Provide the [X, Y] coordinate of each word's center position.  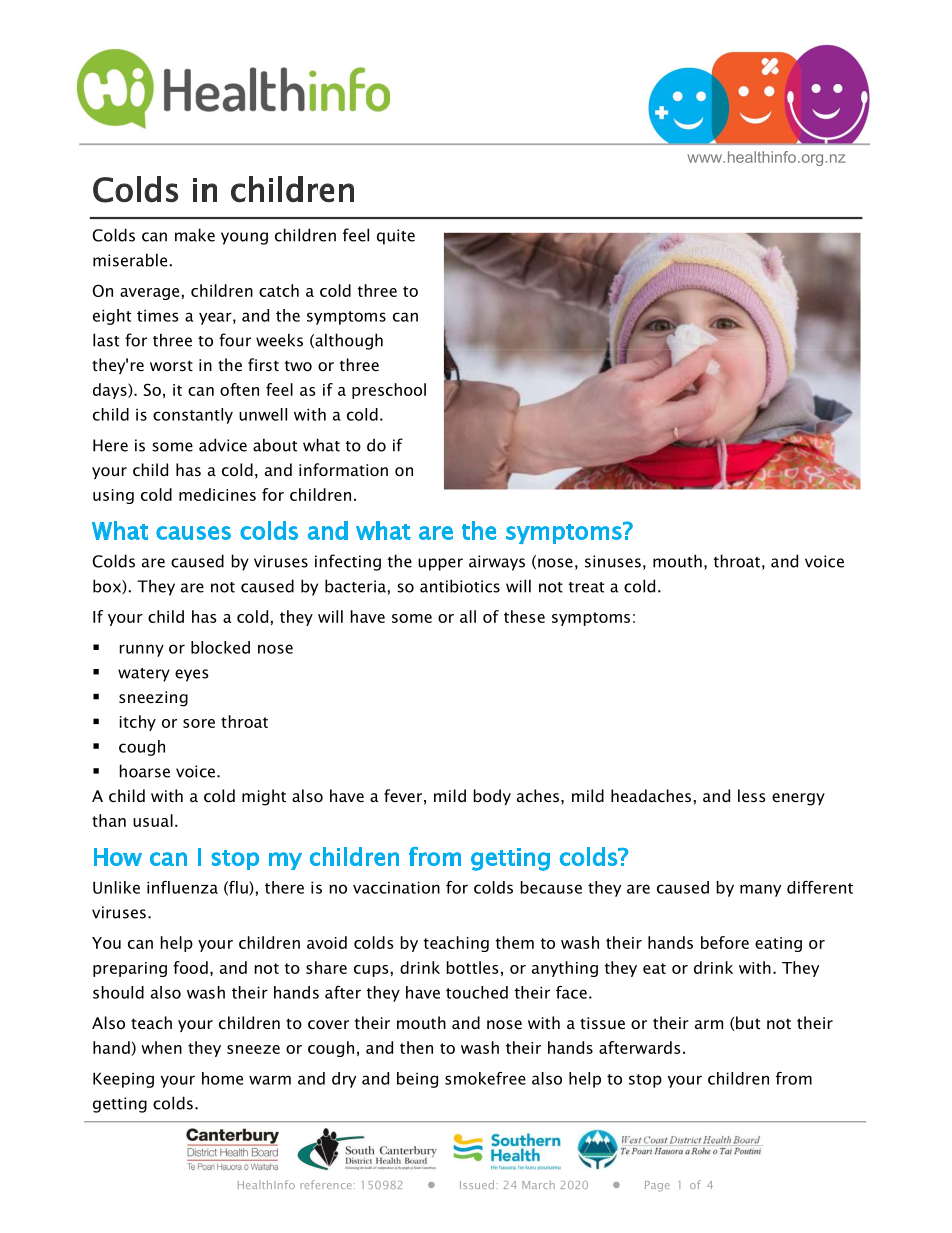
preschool [389, 391]
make [195, 235]
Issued [477, 1184]
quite [396, 237]
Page [657, 1186]
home [222, 1078]
